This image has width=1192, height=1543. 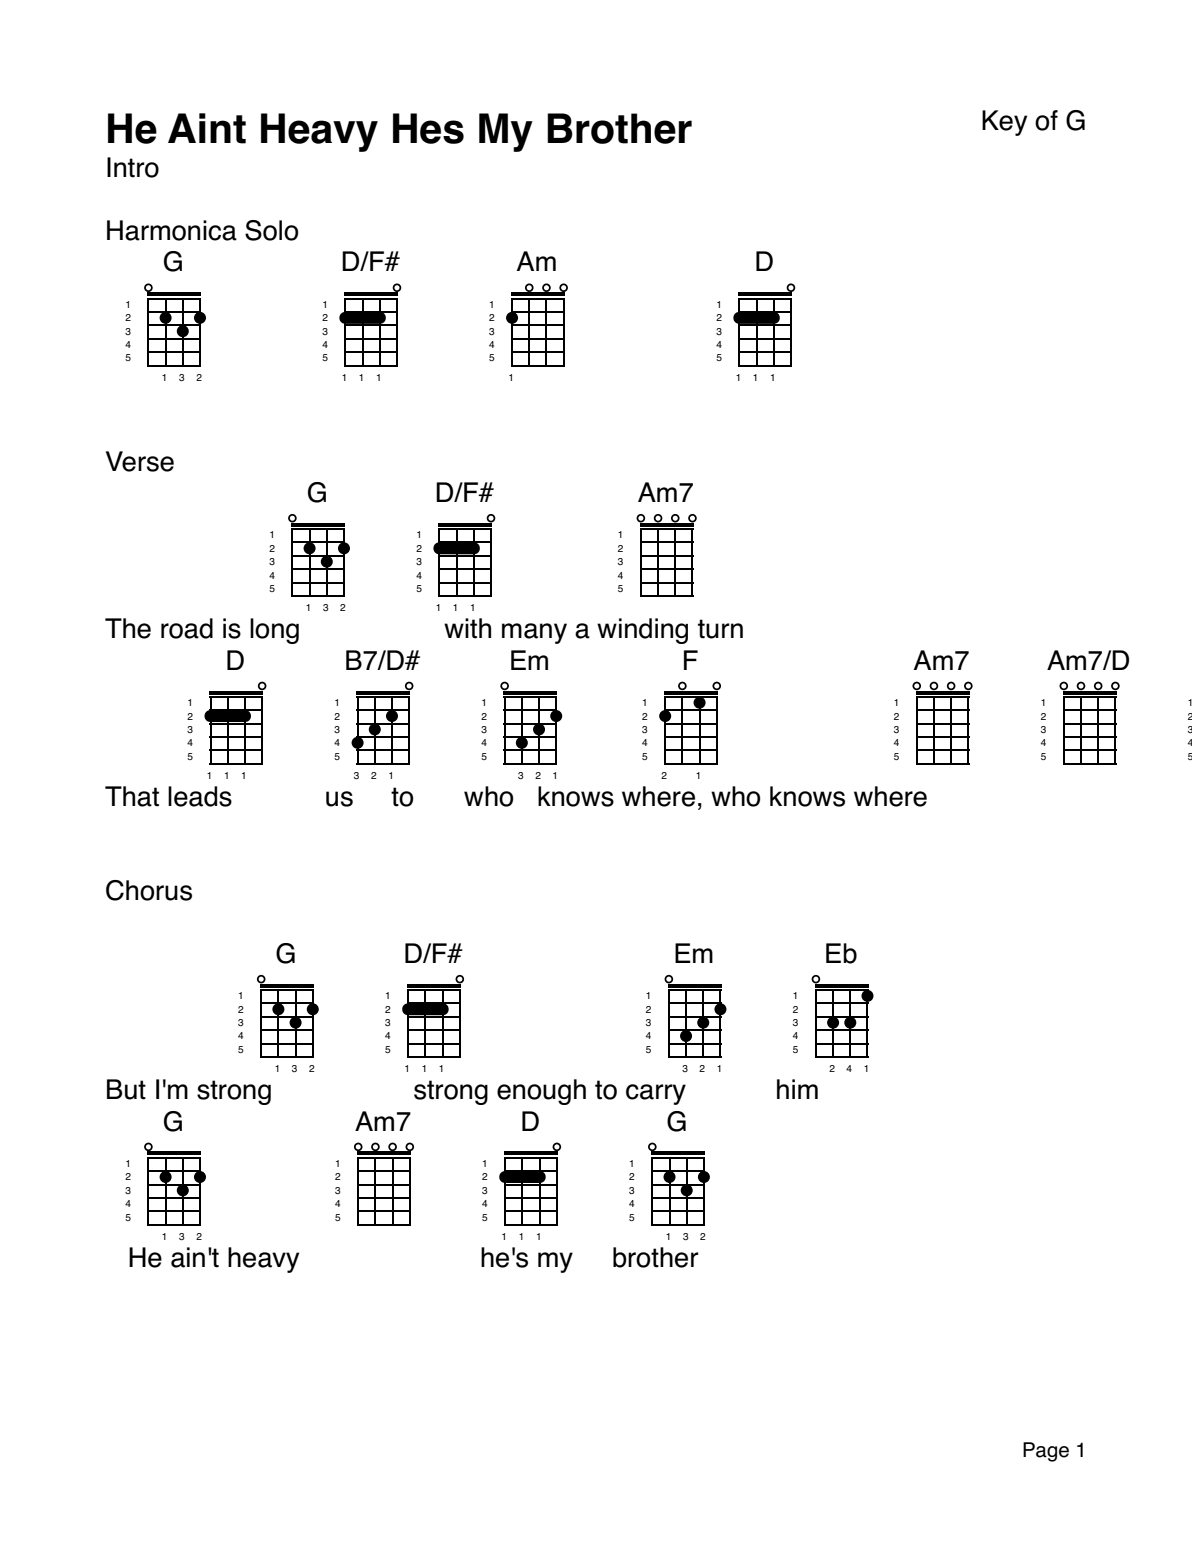 What do you see at coordinates (207, 128) in the image?
I see `Aint` at bounding box center [207, 128].
